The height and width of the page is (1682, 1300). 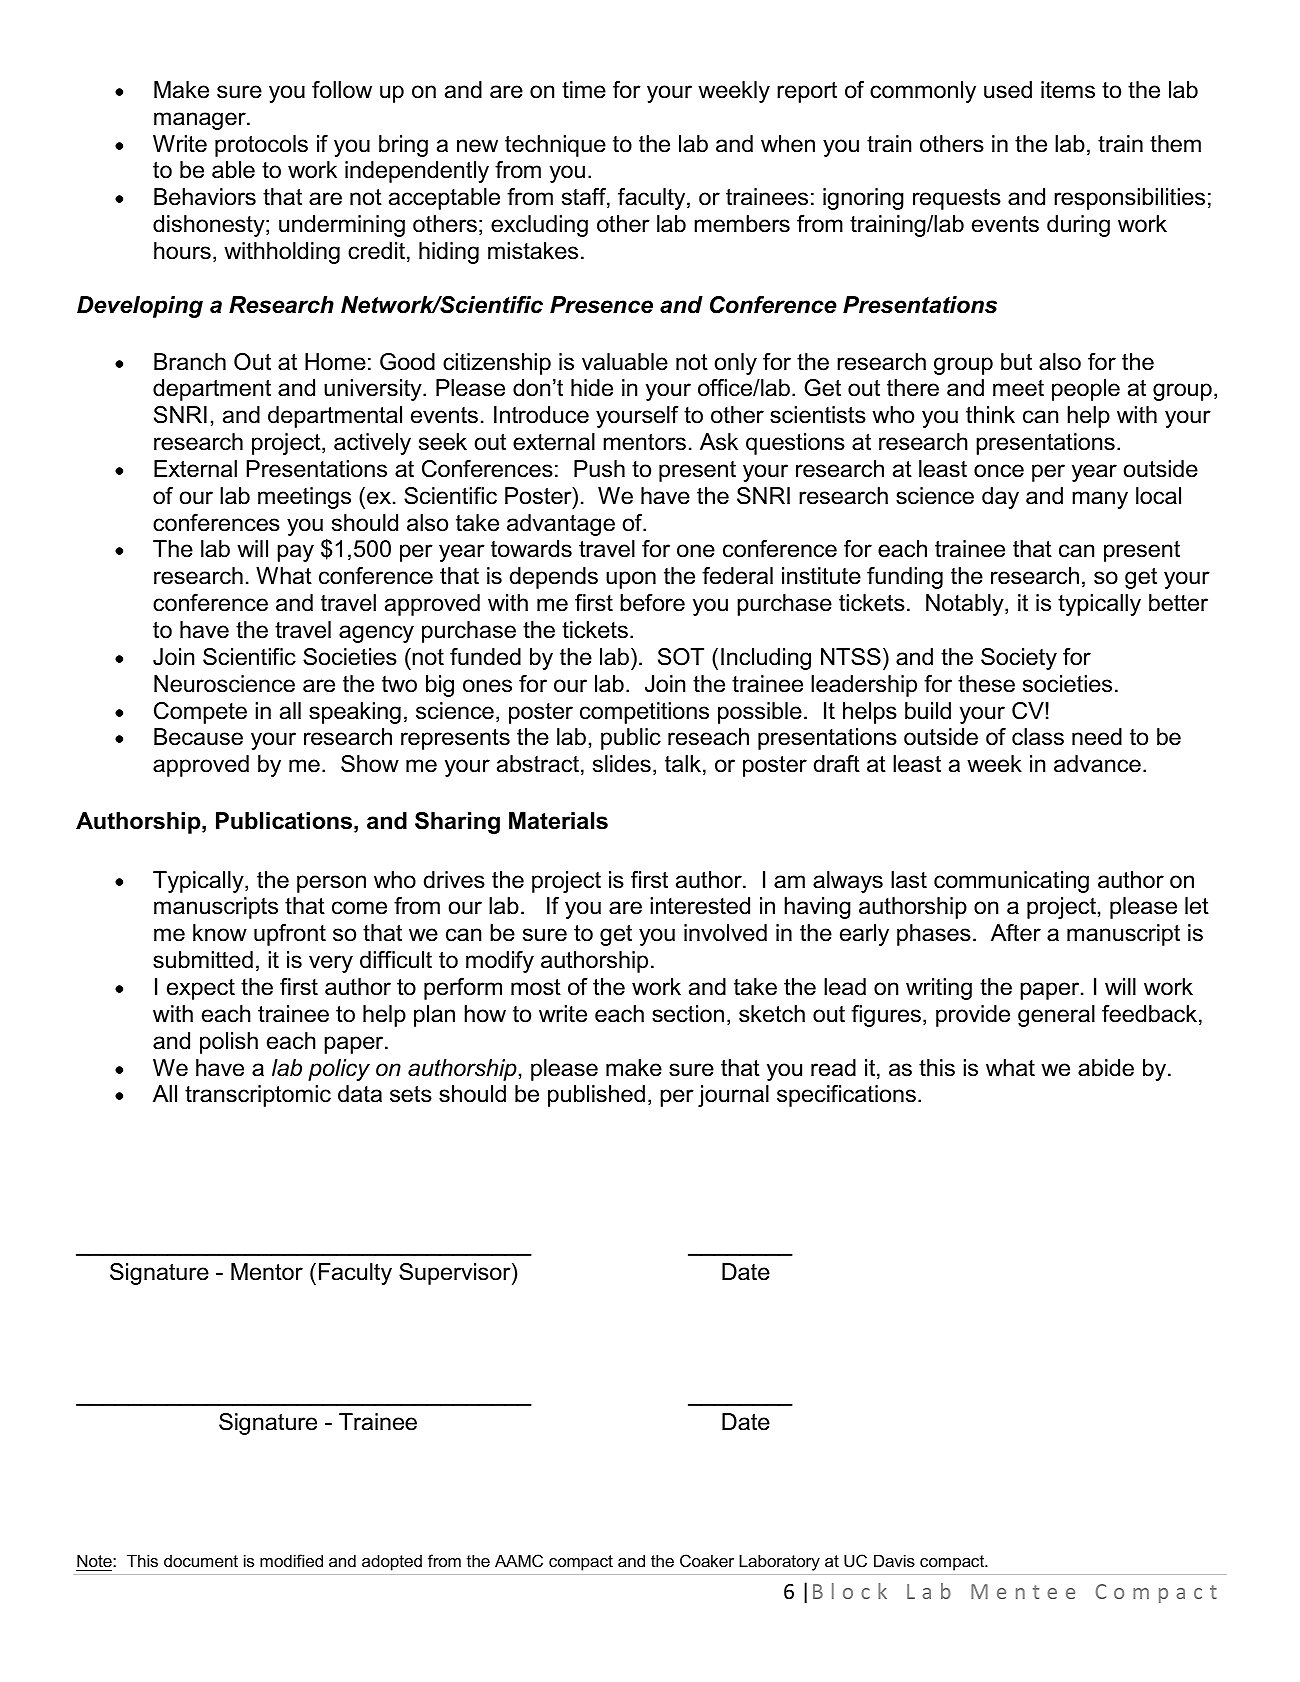 What do you see at coordinates (779, 1562) in the page?
I see `Laboratory` at bounding box center [779, 1562].
